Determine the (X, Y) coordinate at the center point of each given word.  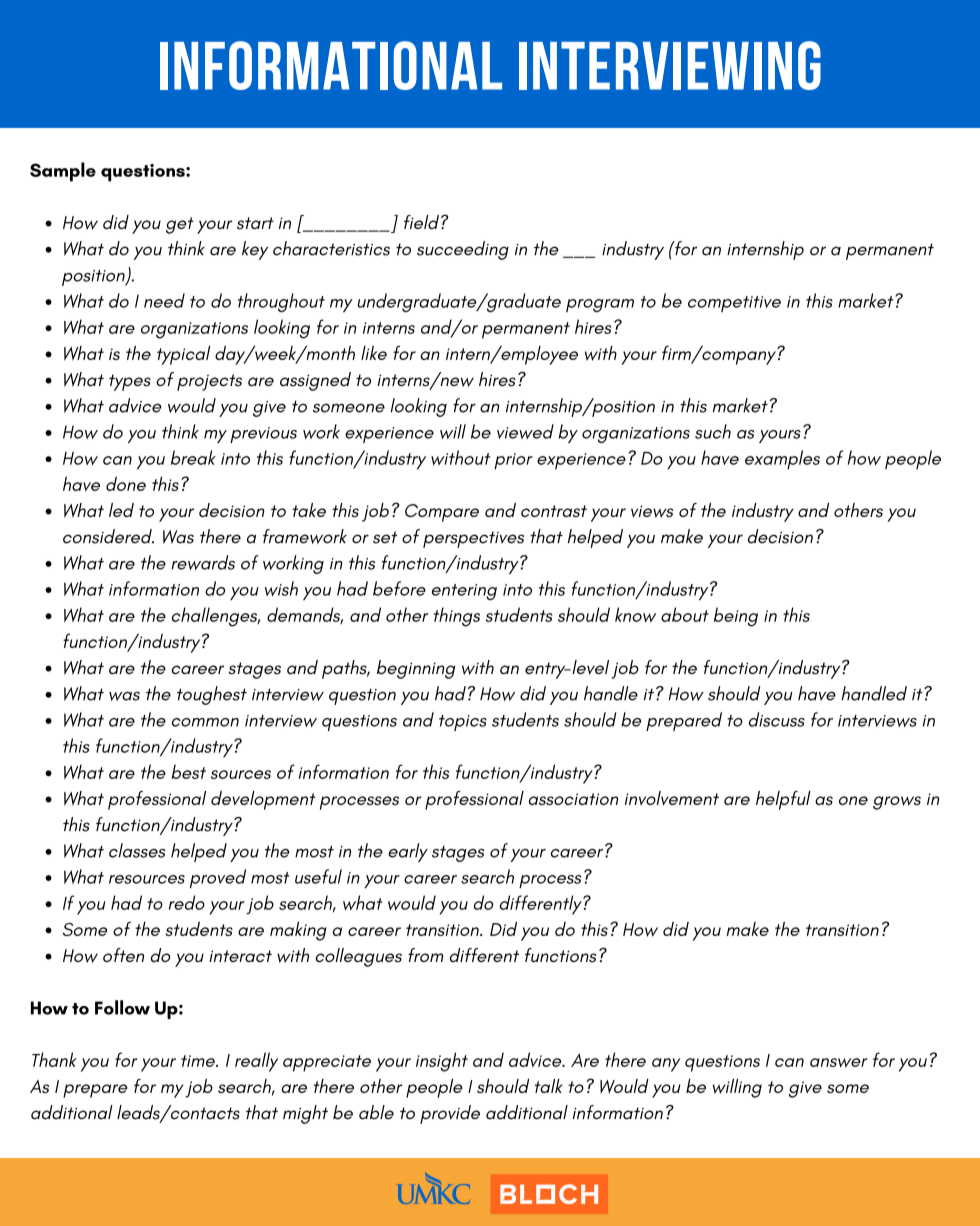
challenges (216, 617)
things (457, 617)
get (180, 225)
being (736, 617)
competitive (734, 304)
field (421, 222)
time (199, 1061)
